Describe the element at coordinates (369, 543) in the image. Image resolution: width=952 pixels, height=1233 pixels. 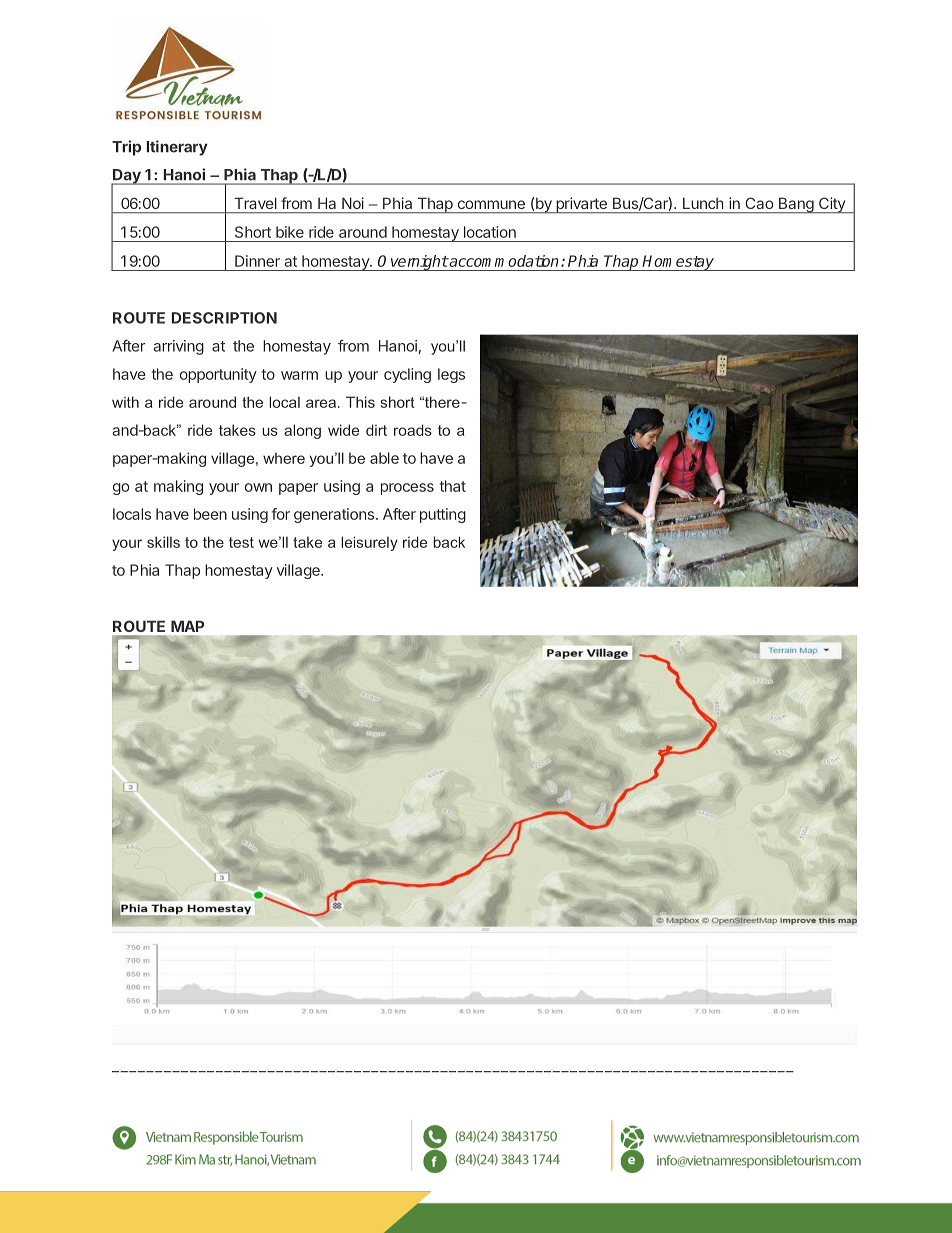
I see `leisurely` at that location.
